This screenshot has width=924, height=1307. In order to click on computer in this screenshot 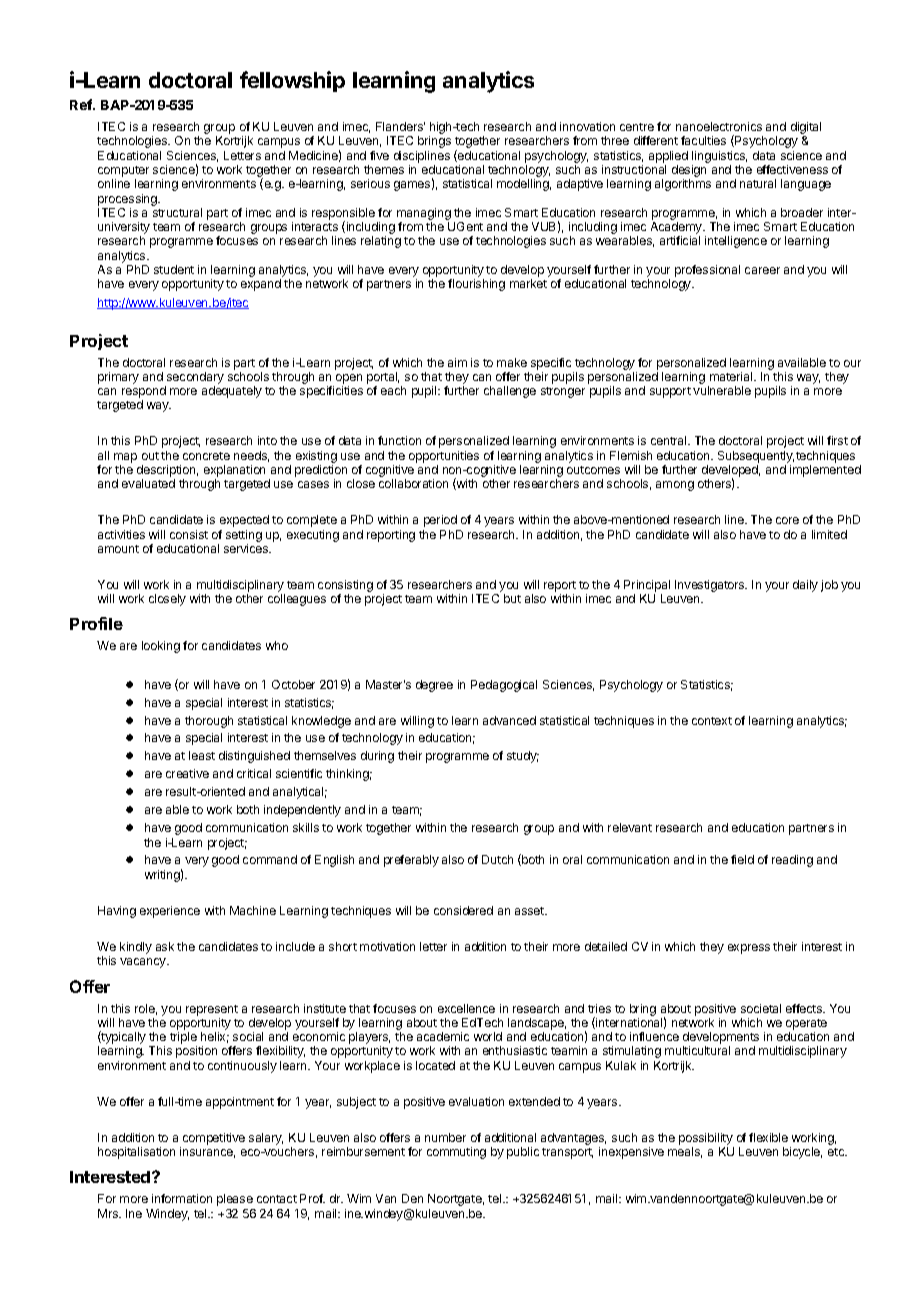, I will do `click(123, 173)`.
